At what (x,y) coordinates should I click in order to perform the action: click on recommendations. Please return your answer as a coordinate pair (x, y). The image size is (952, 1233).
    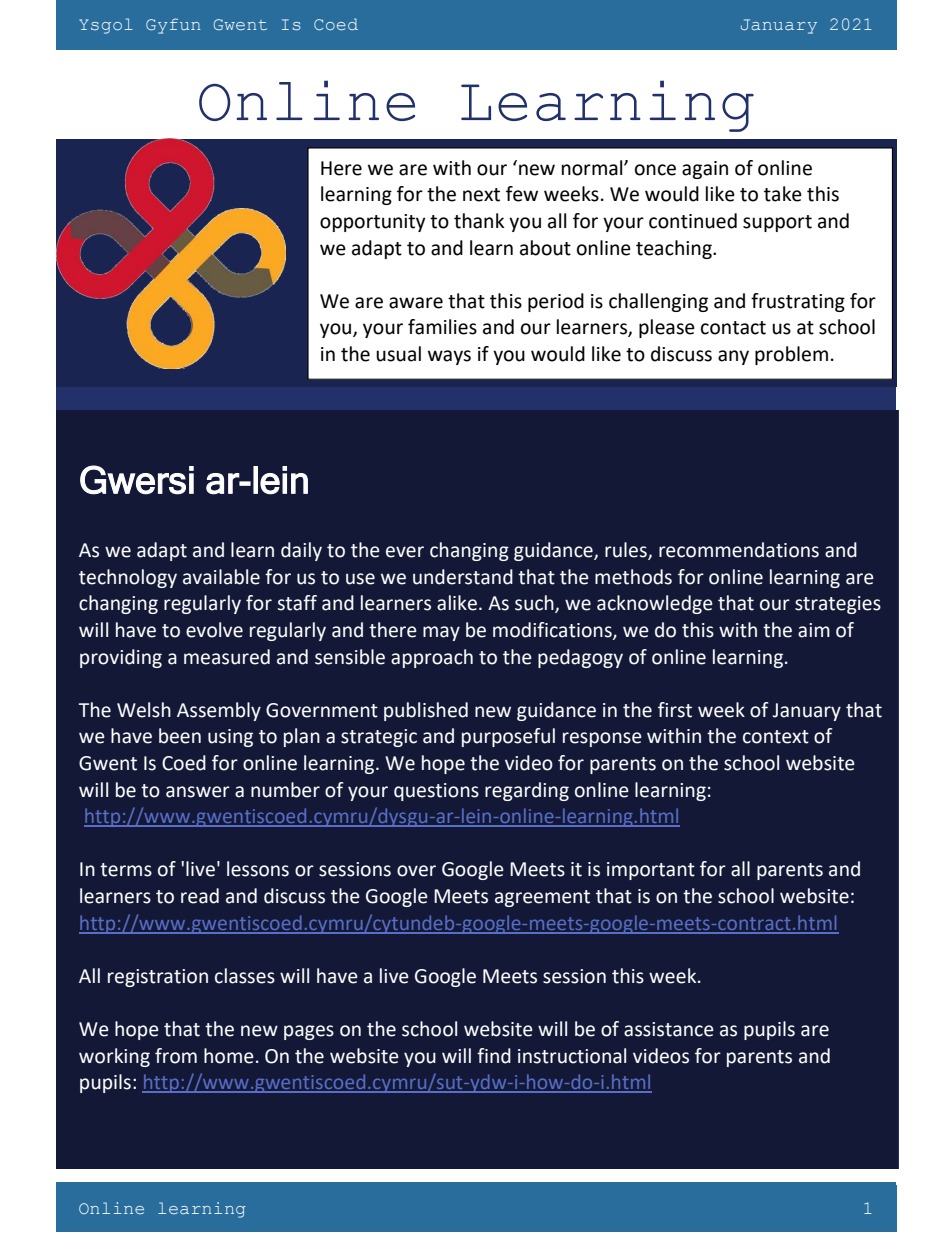
    Looking at the image, I should click on (739, 550).
